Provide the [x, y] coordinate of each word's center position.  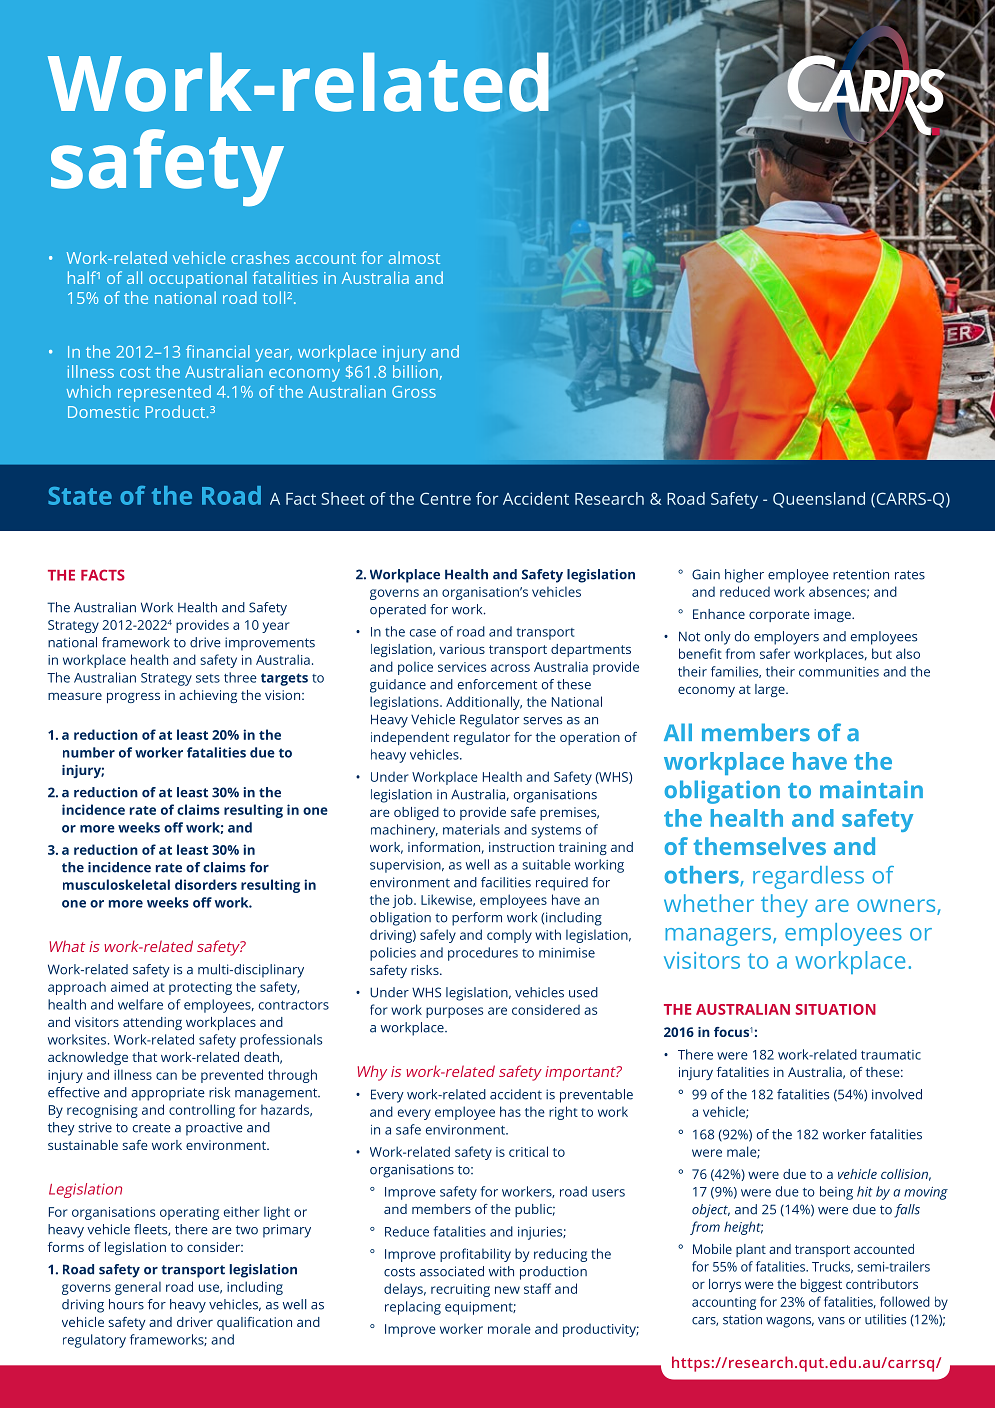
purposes [454, 1012]
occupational [198, 279]
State [80, 496]
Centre [445, 498]
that [144, 1057]
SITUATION [835, 1009]
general [138, 1288]
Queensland [819, 500]
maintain [871, 789]
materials [471, 829]
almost [414, 257]
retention [861, 574]
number [89, 752]
